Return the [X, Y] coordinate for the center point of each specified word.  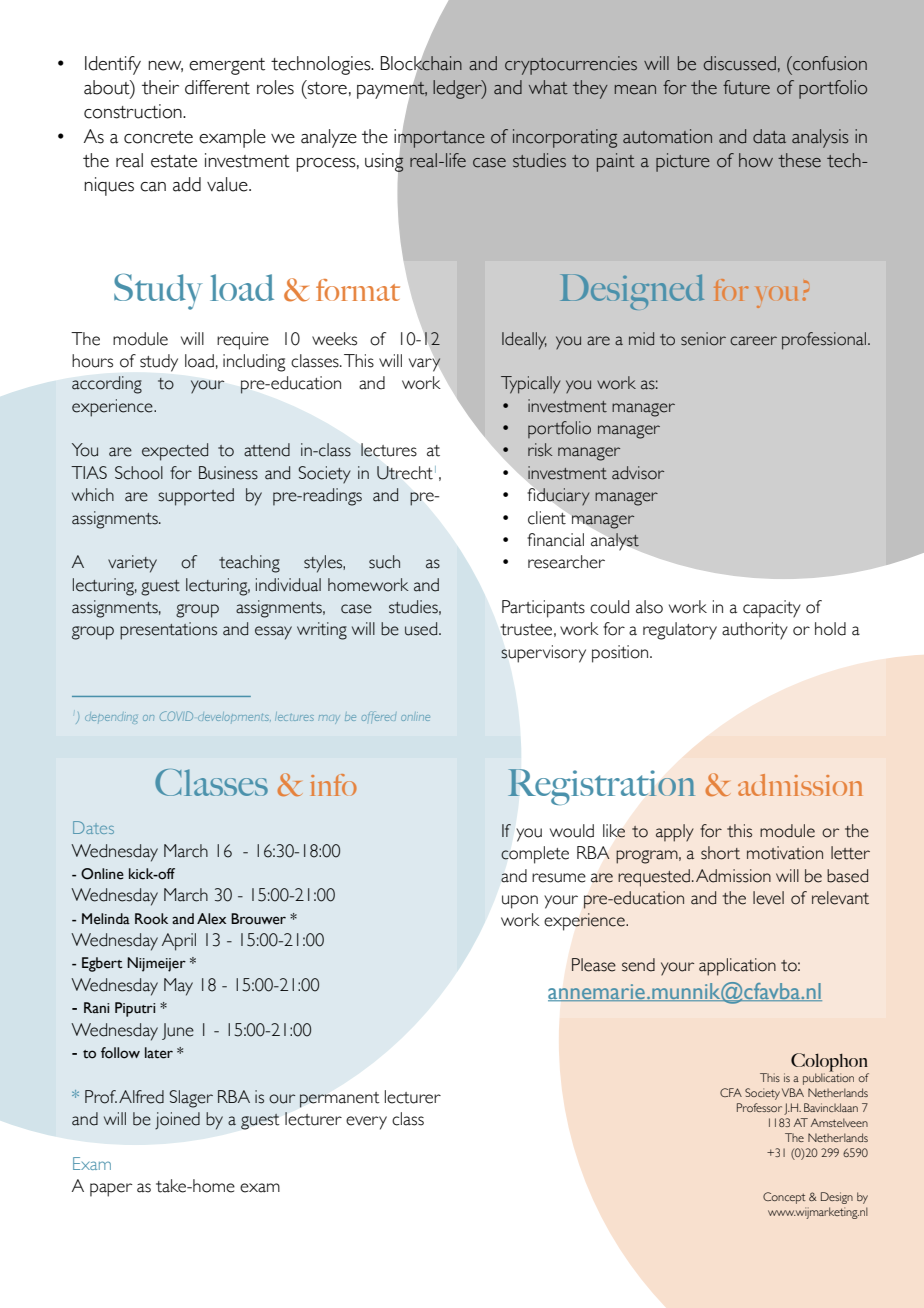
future [746, 87]
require [243, 341]
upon [520, 902]
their [160, 87]
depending [111, 718]
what [548, 87]
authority [755, 631]
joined [177, 1121]
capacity [772, 609]
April [179, 942]
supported [196, 497]
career [753, 341]
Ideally [524, 341]
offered [379, 717]
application [737, 967]
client [547, 518]
